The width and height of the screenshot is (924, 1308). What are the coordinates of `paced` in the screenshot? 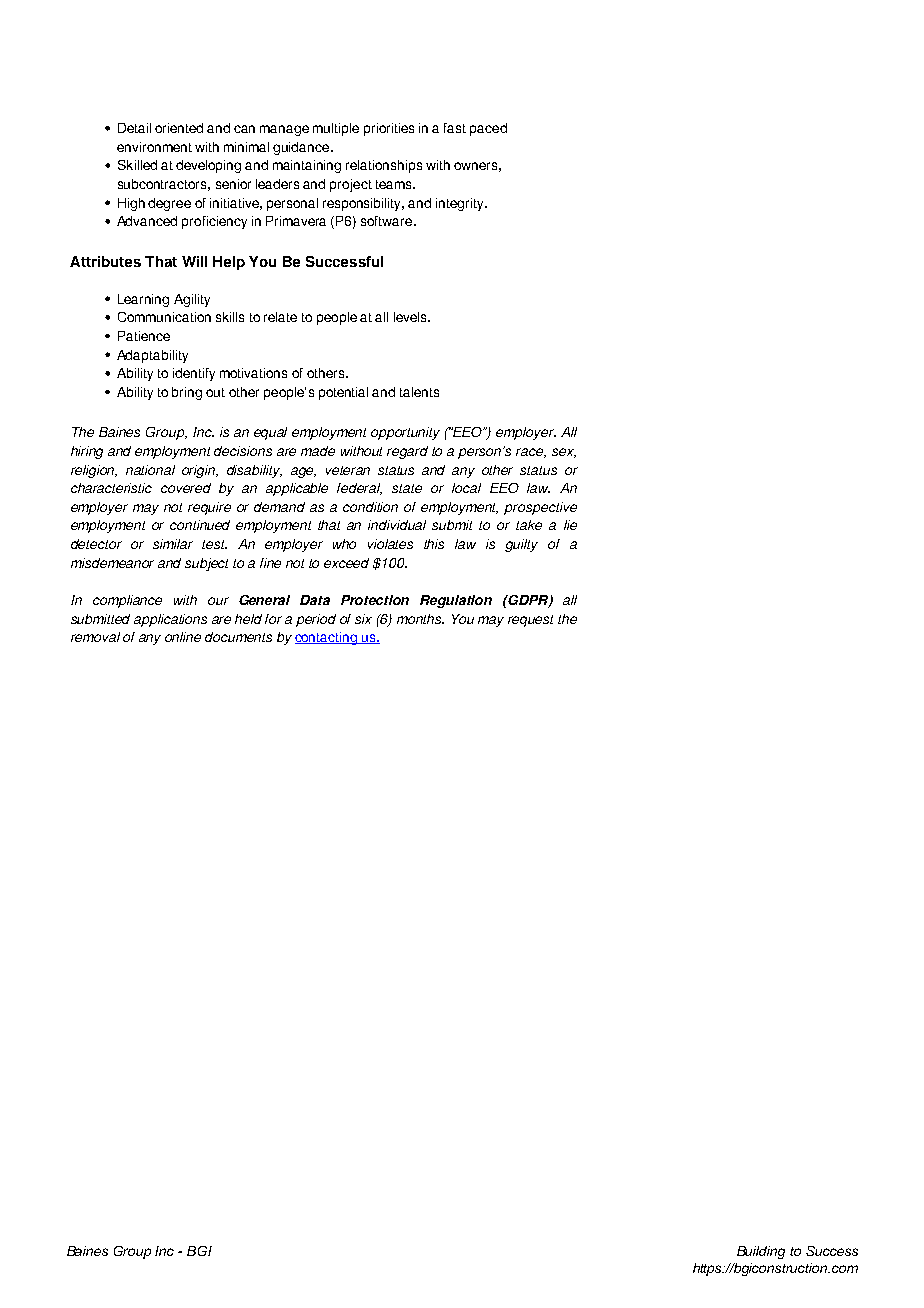 It's located at (488, 129).
